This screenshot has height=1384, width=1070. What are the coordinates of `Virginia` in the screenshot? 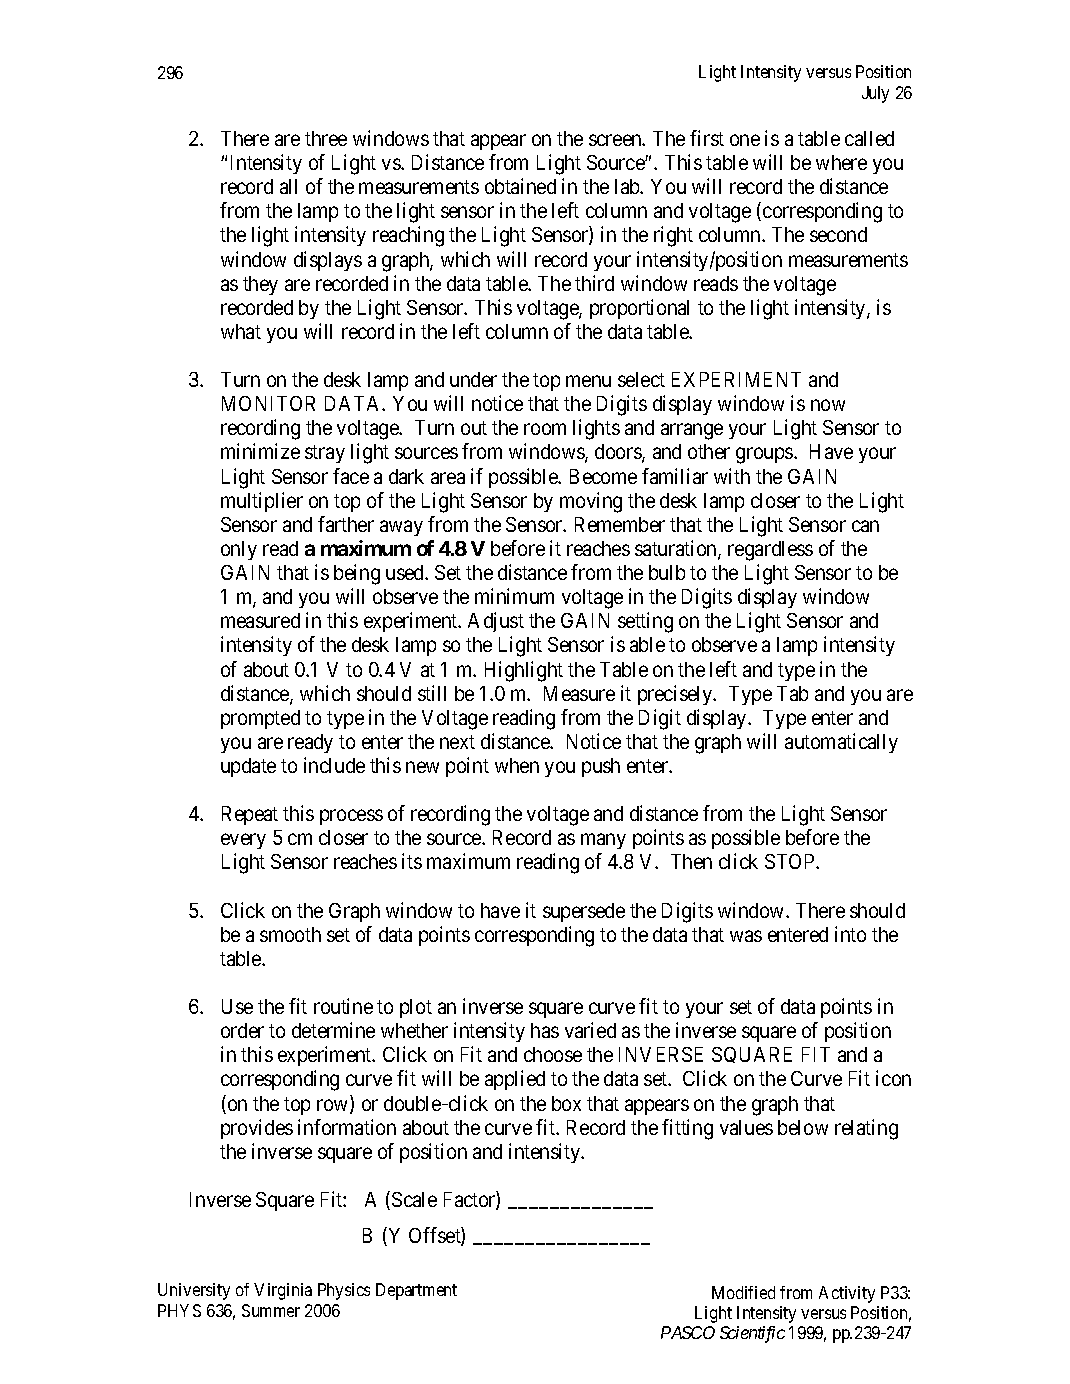 It's located at (283, 1291).
